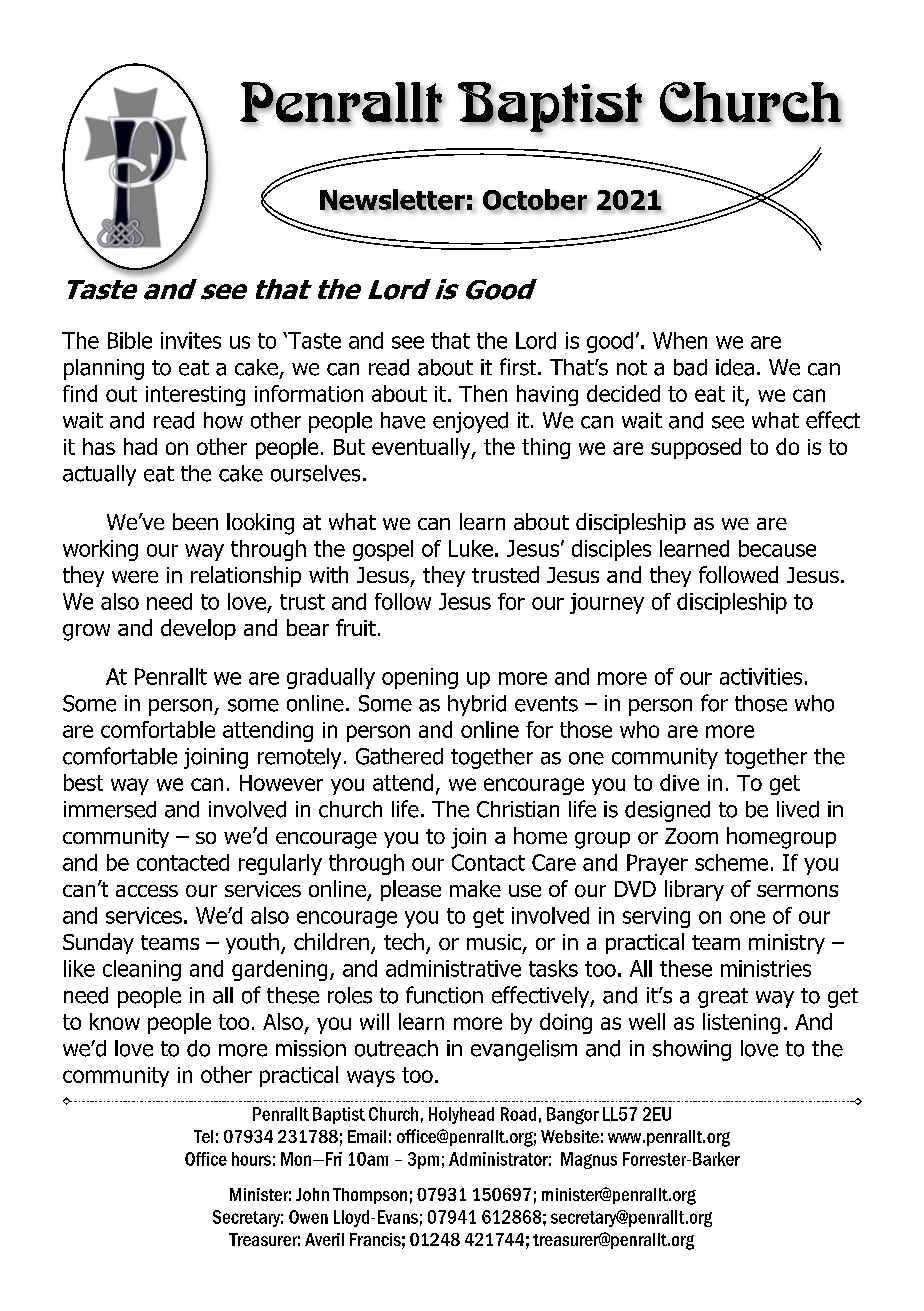 This screenshot has height=1311, width=924. I want to click on When, so click(680, 340).
